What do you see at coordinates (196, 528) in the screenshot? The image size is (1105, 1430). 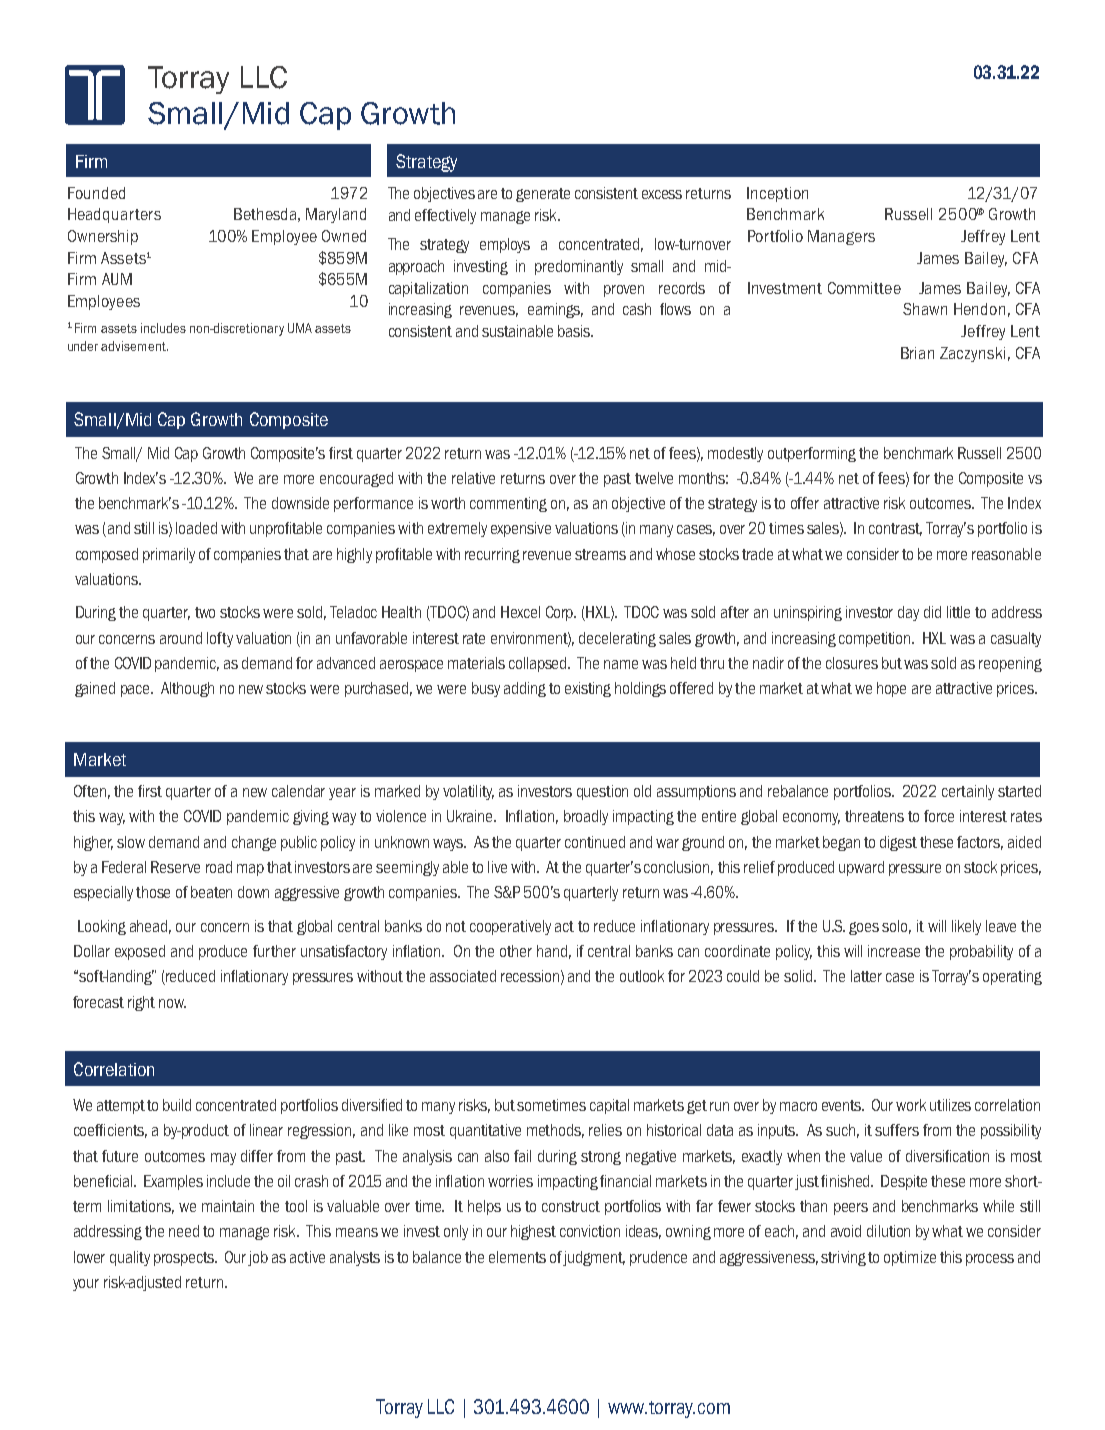 I see `loaded` at bounding box center [196, 528].
